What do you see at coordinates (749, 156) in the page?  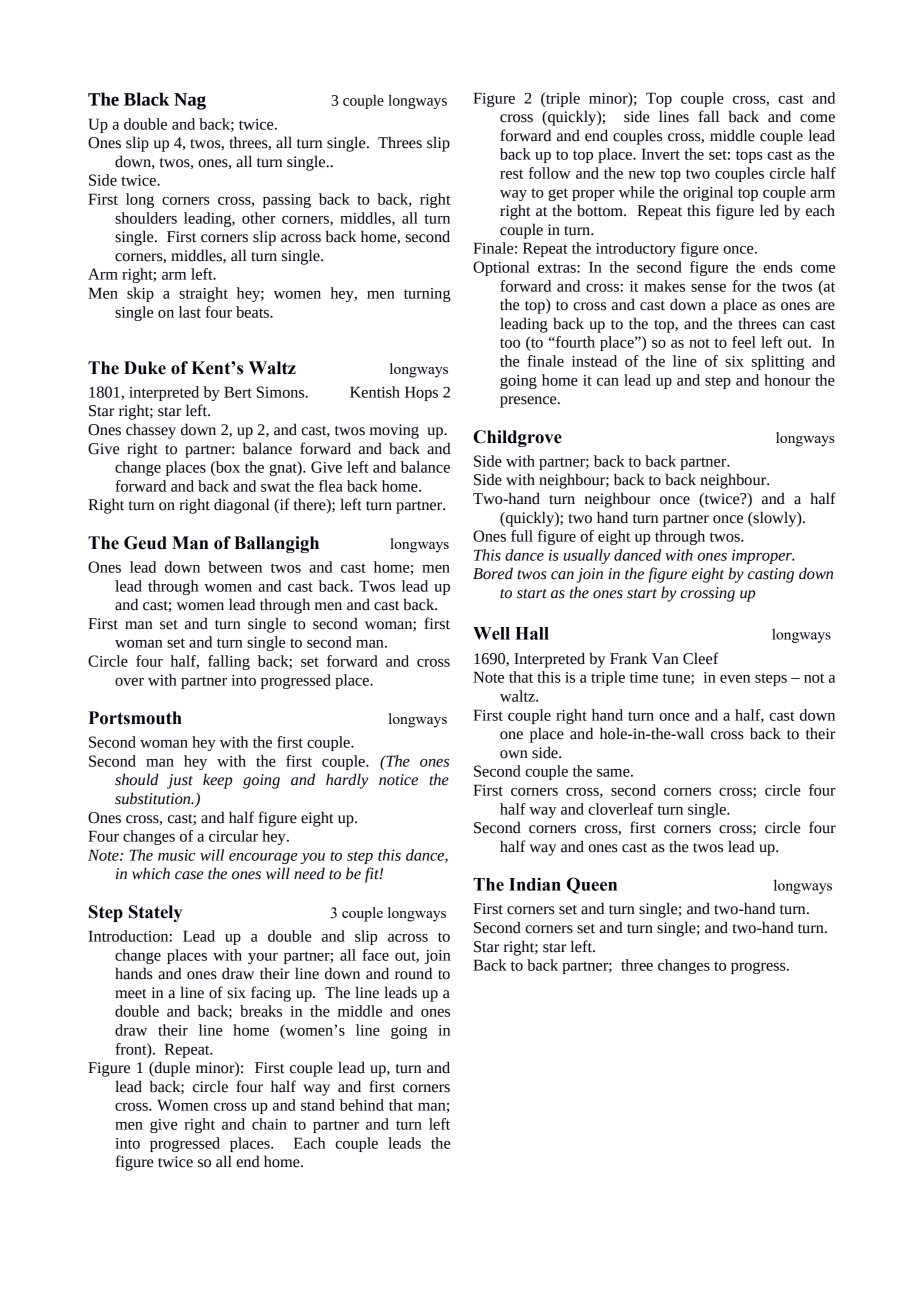 I see `tops` at bounding box center [749, 156].
